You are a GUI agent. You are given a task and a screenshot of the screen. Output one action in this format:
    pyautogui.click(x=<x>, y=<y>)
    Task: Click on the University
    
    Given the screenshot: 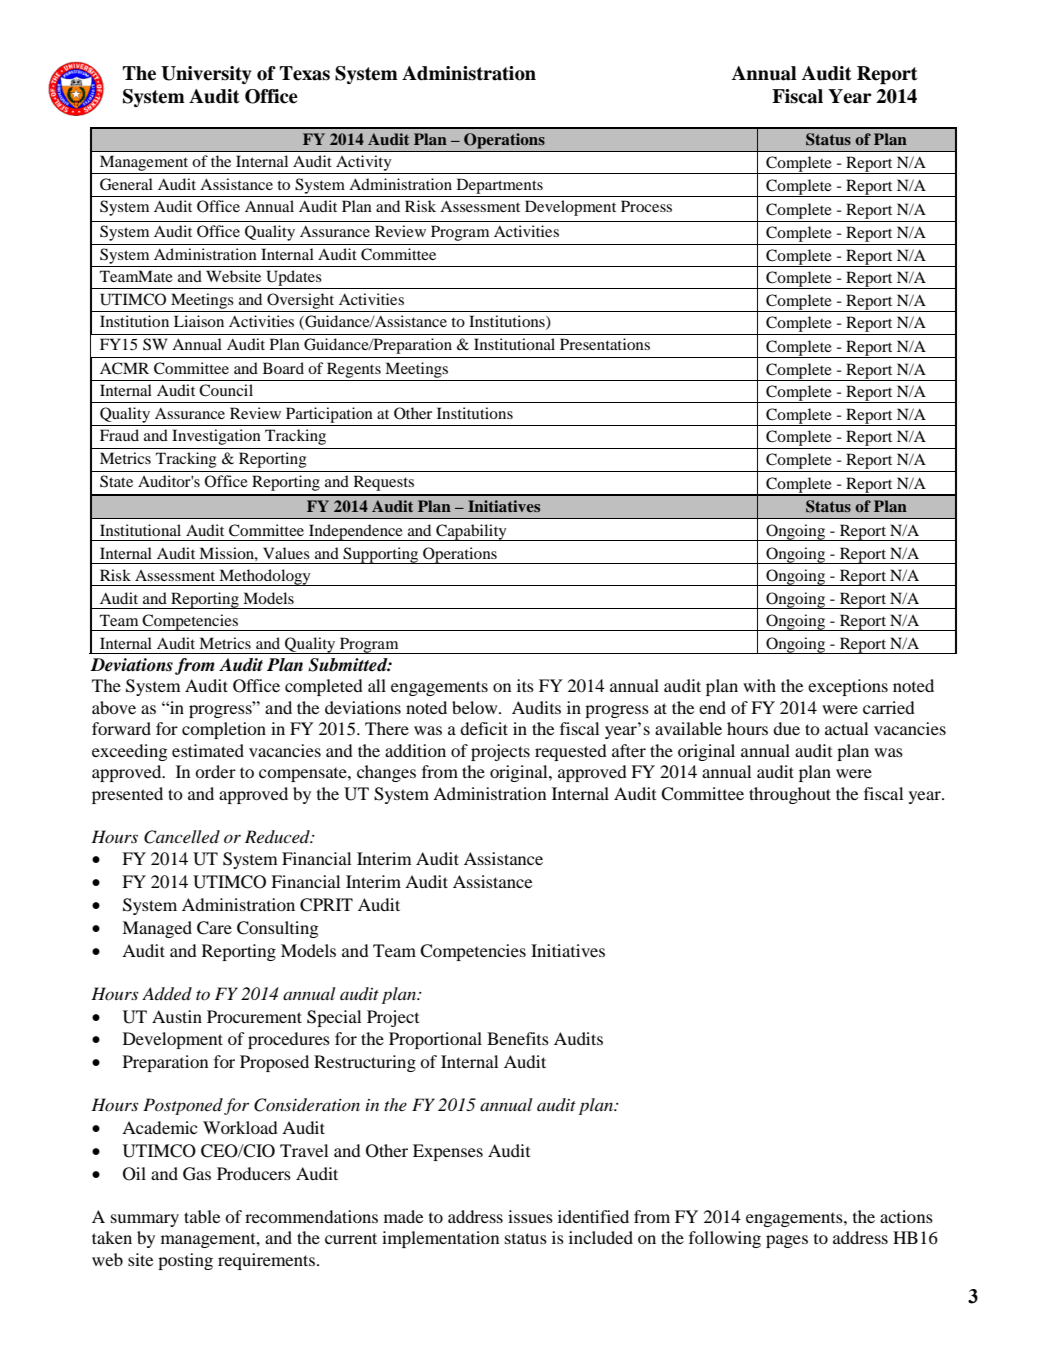 What is the action you would take?
    pyautogui.click(x=206, y=75)
